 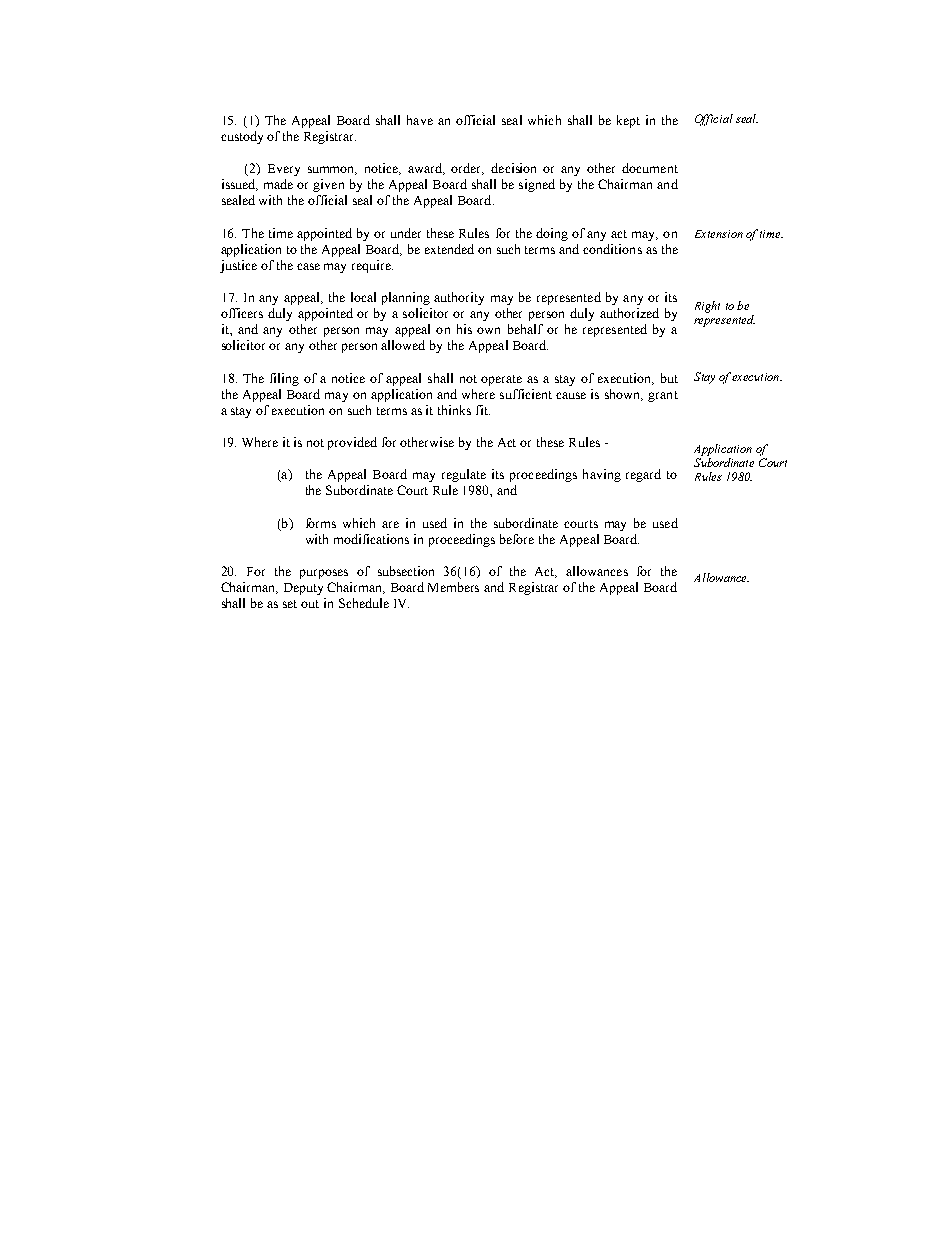 What do you see at coordinates (669, 378) in the screenshot?
I see `but` at bounding box center [669, 378].
